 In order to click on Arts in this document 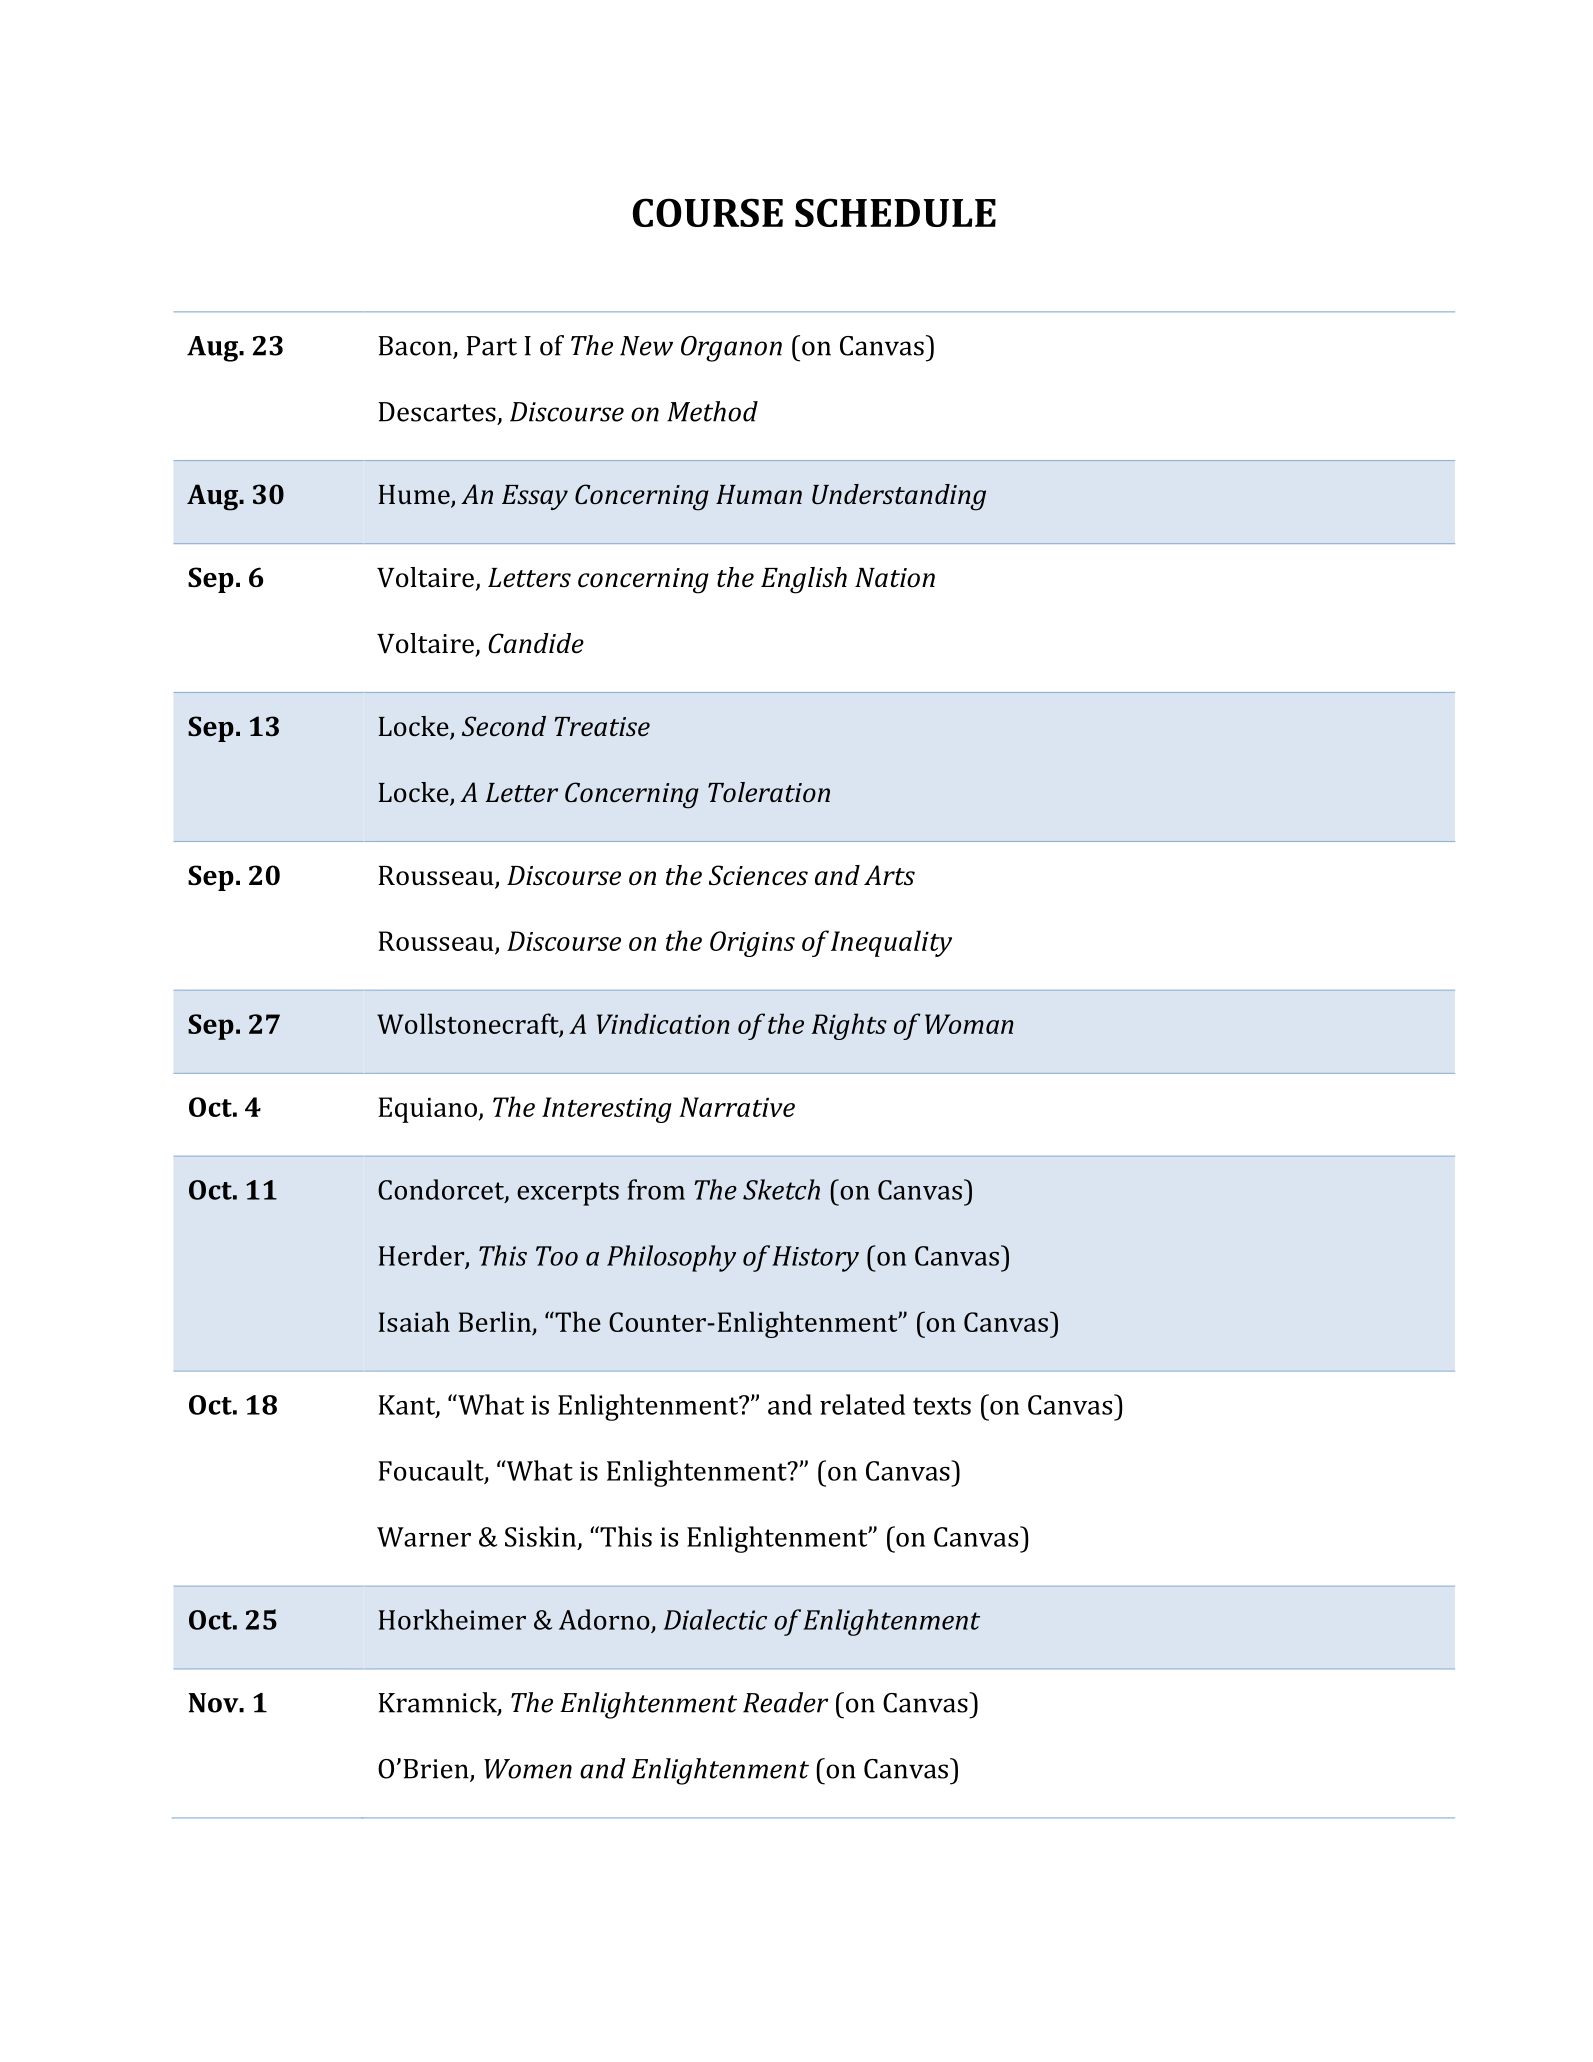, I will do `click(889, 875)`.
